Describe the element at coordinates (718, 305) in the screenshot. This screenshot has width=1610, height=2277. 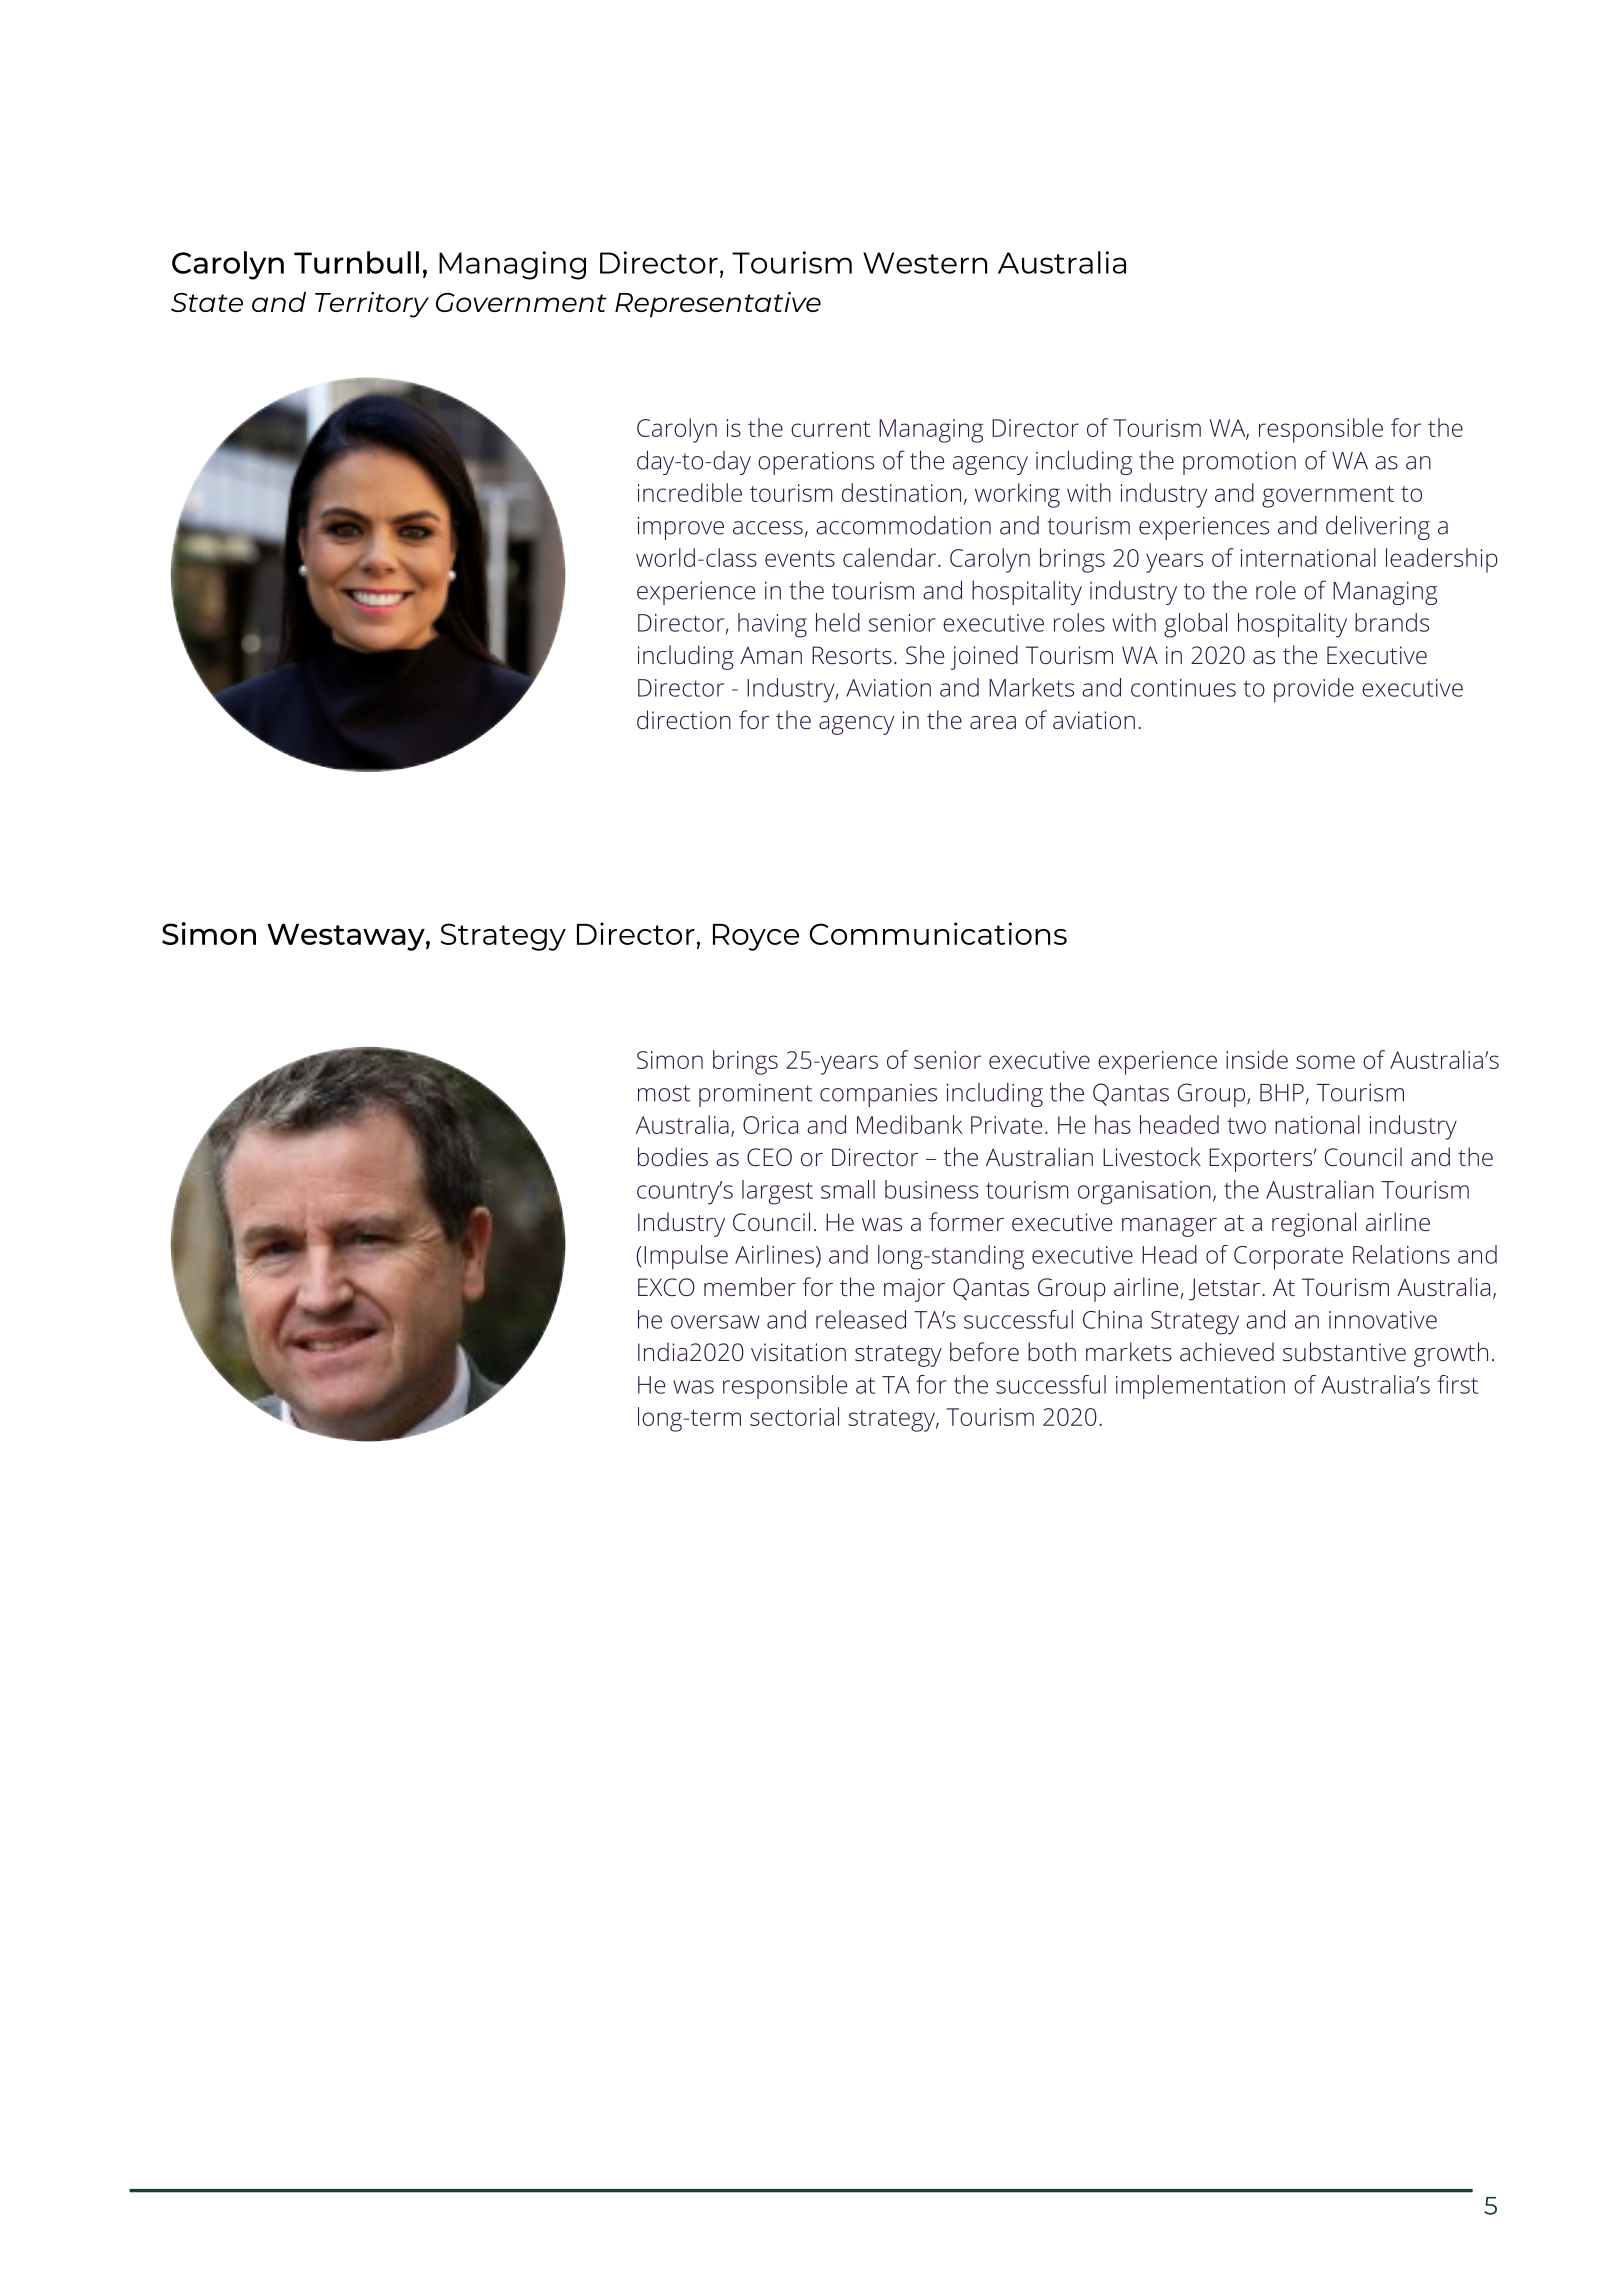
I see `Representative` at that location.
